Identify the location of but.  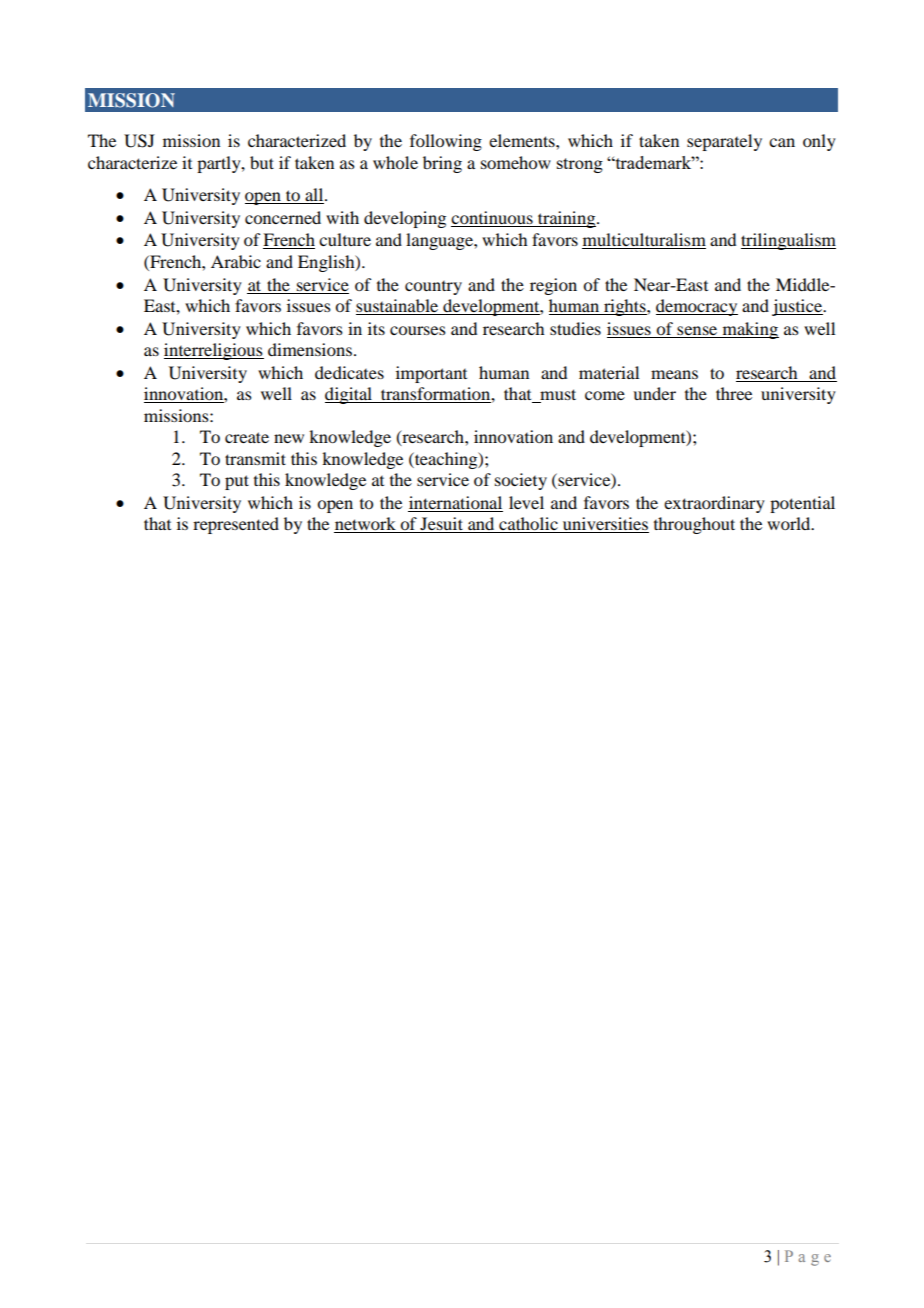
(262, 162).
